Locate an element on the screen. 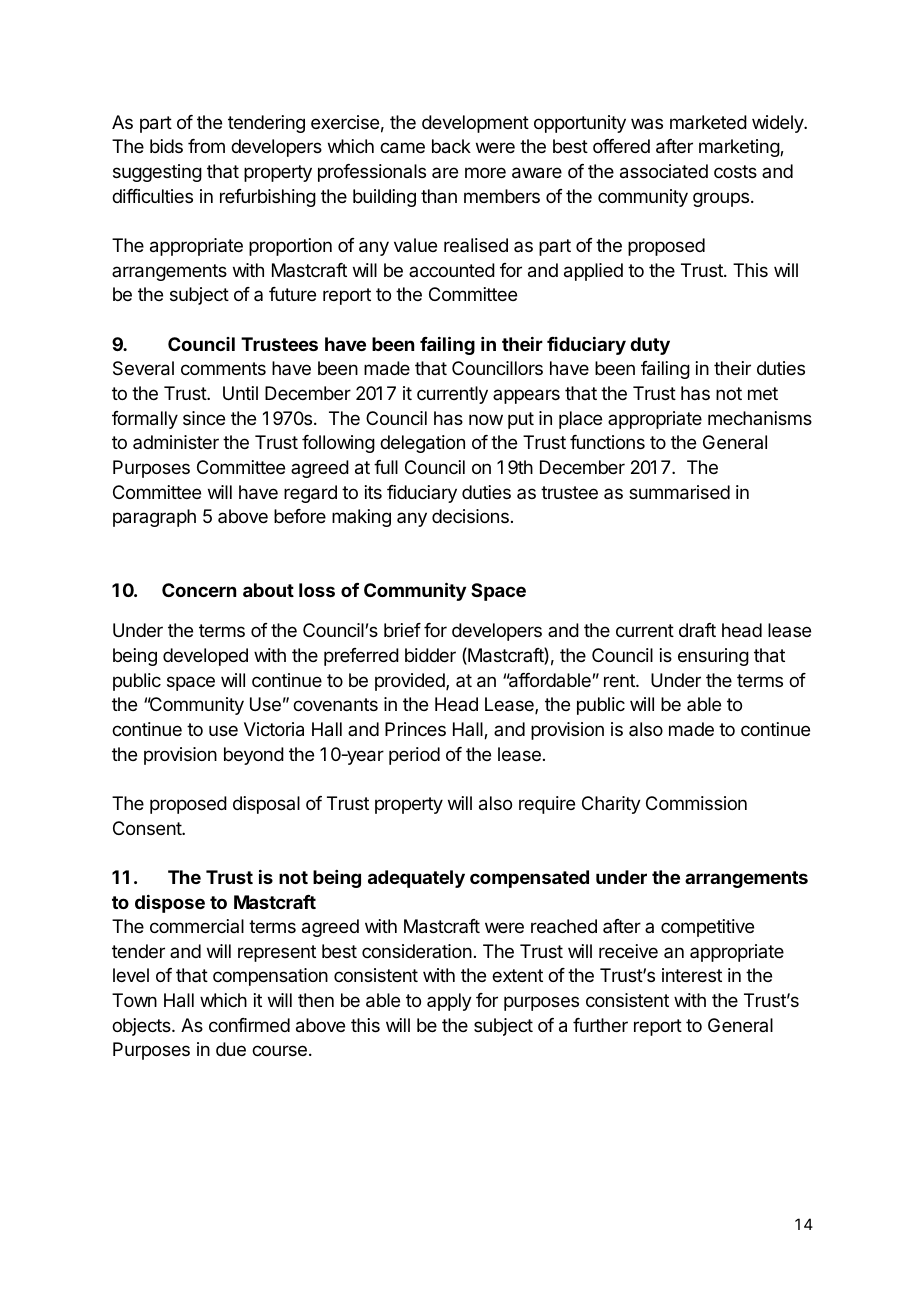 The height and width of the screenshot is (1308, 924). comments is located at coordinates (223, 368).
